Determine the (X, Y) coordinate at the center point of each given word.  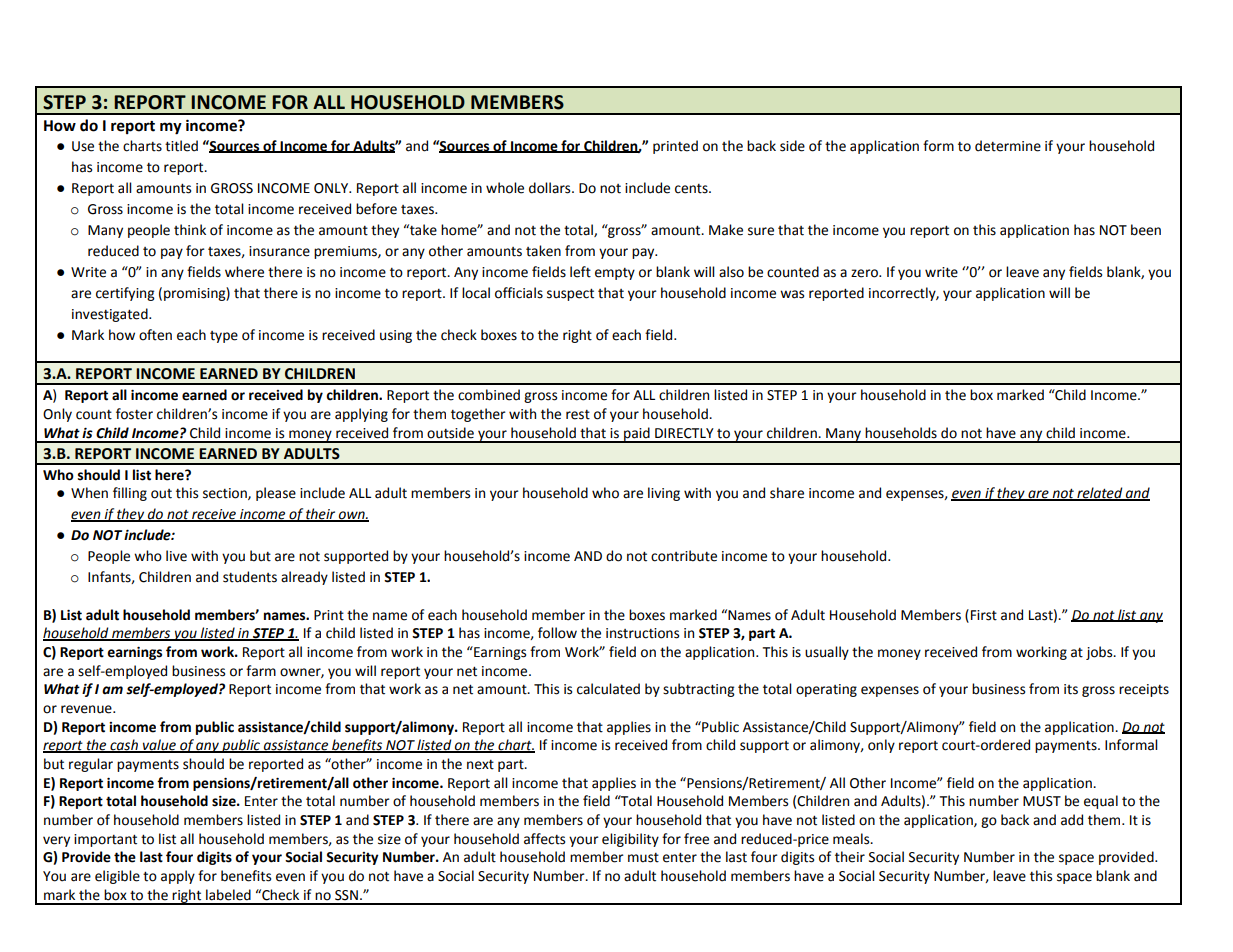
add (1072, 820)
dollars (551, 188)
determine (1008, 146)
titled (181, 146)
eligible (117, 877)
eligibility (630, 840)
